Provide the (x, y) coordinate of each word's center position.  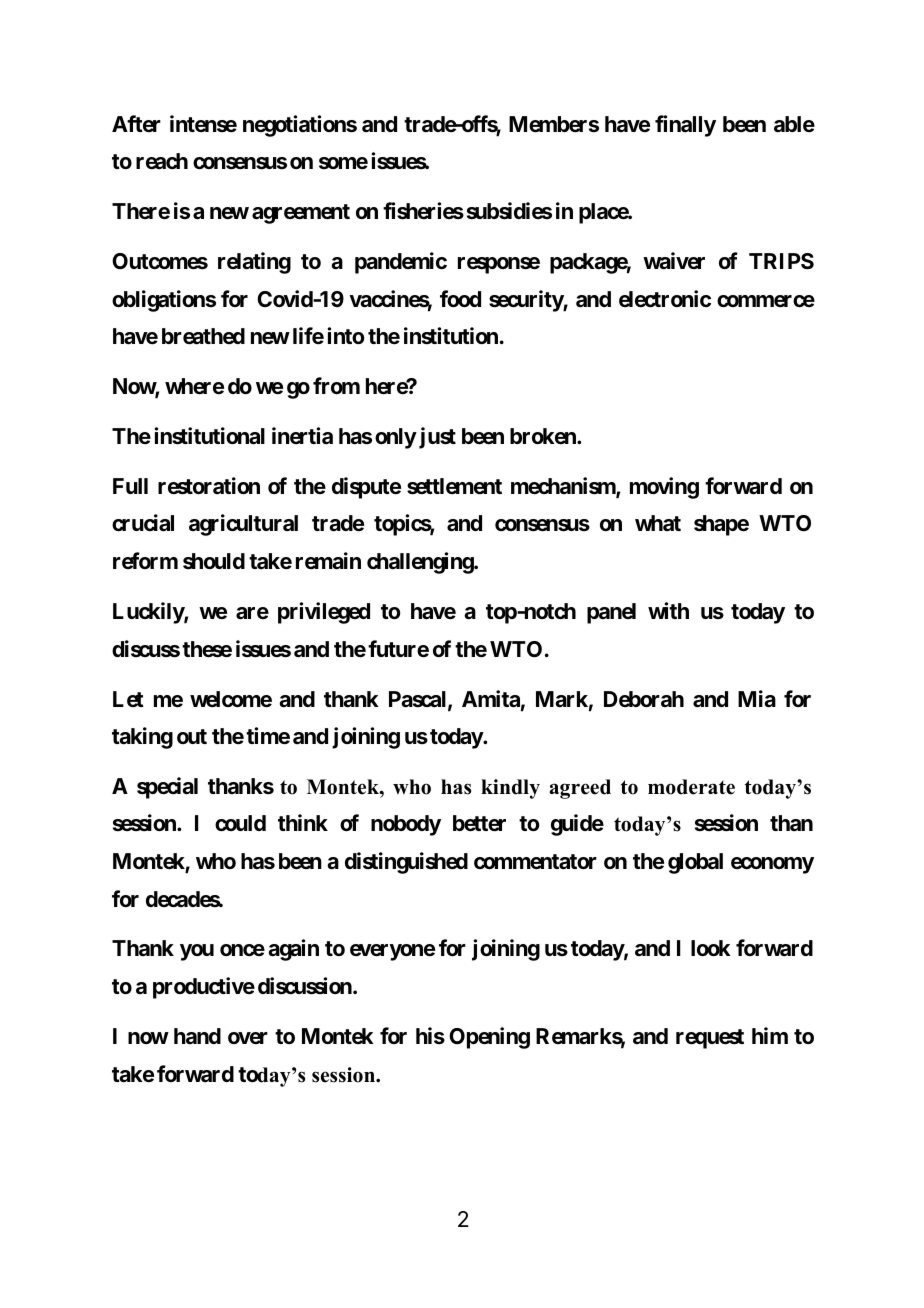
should (214, 561)
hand (197, 1036)
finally (685, 126)
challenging (421, 563)
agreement (301, 214)
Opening (489, 1038)
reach (162, 161)
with (668, 610)
